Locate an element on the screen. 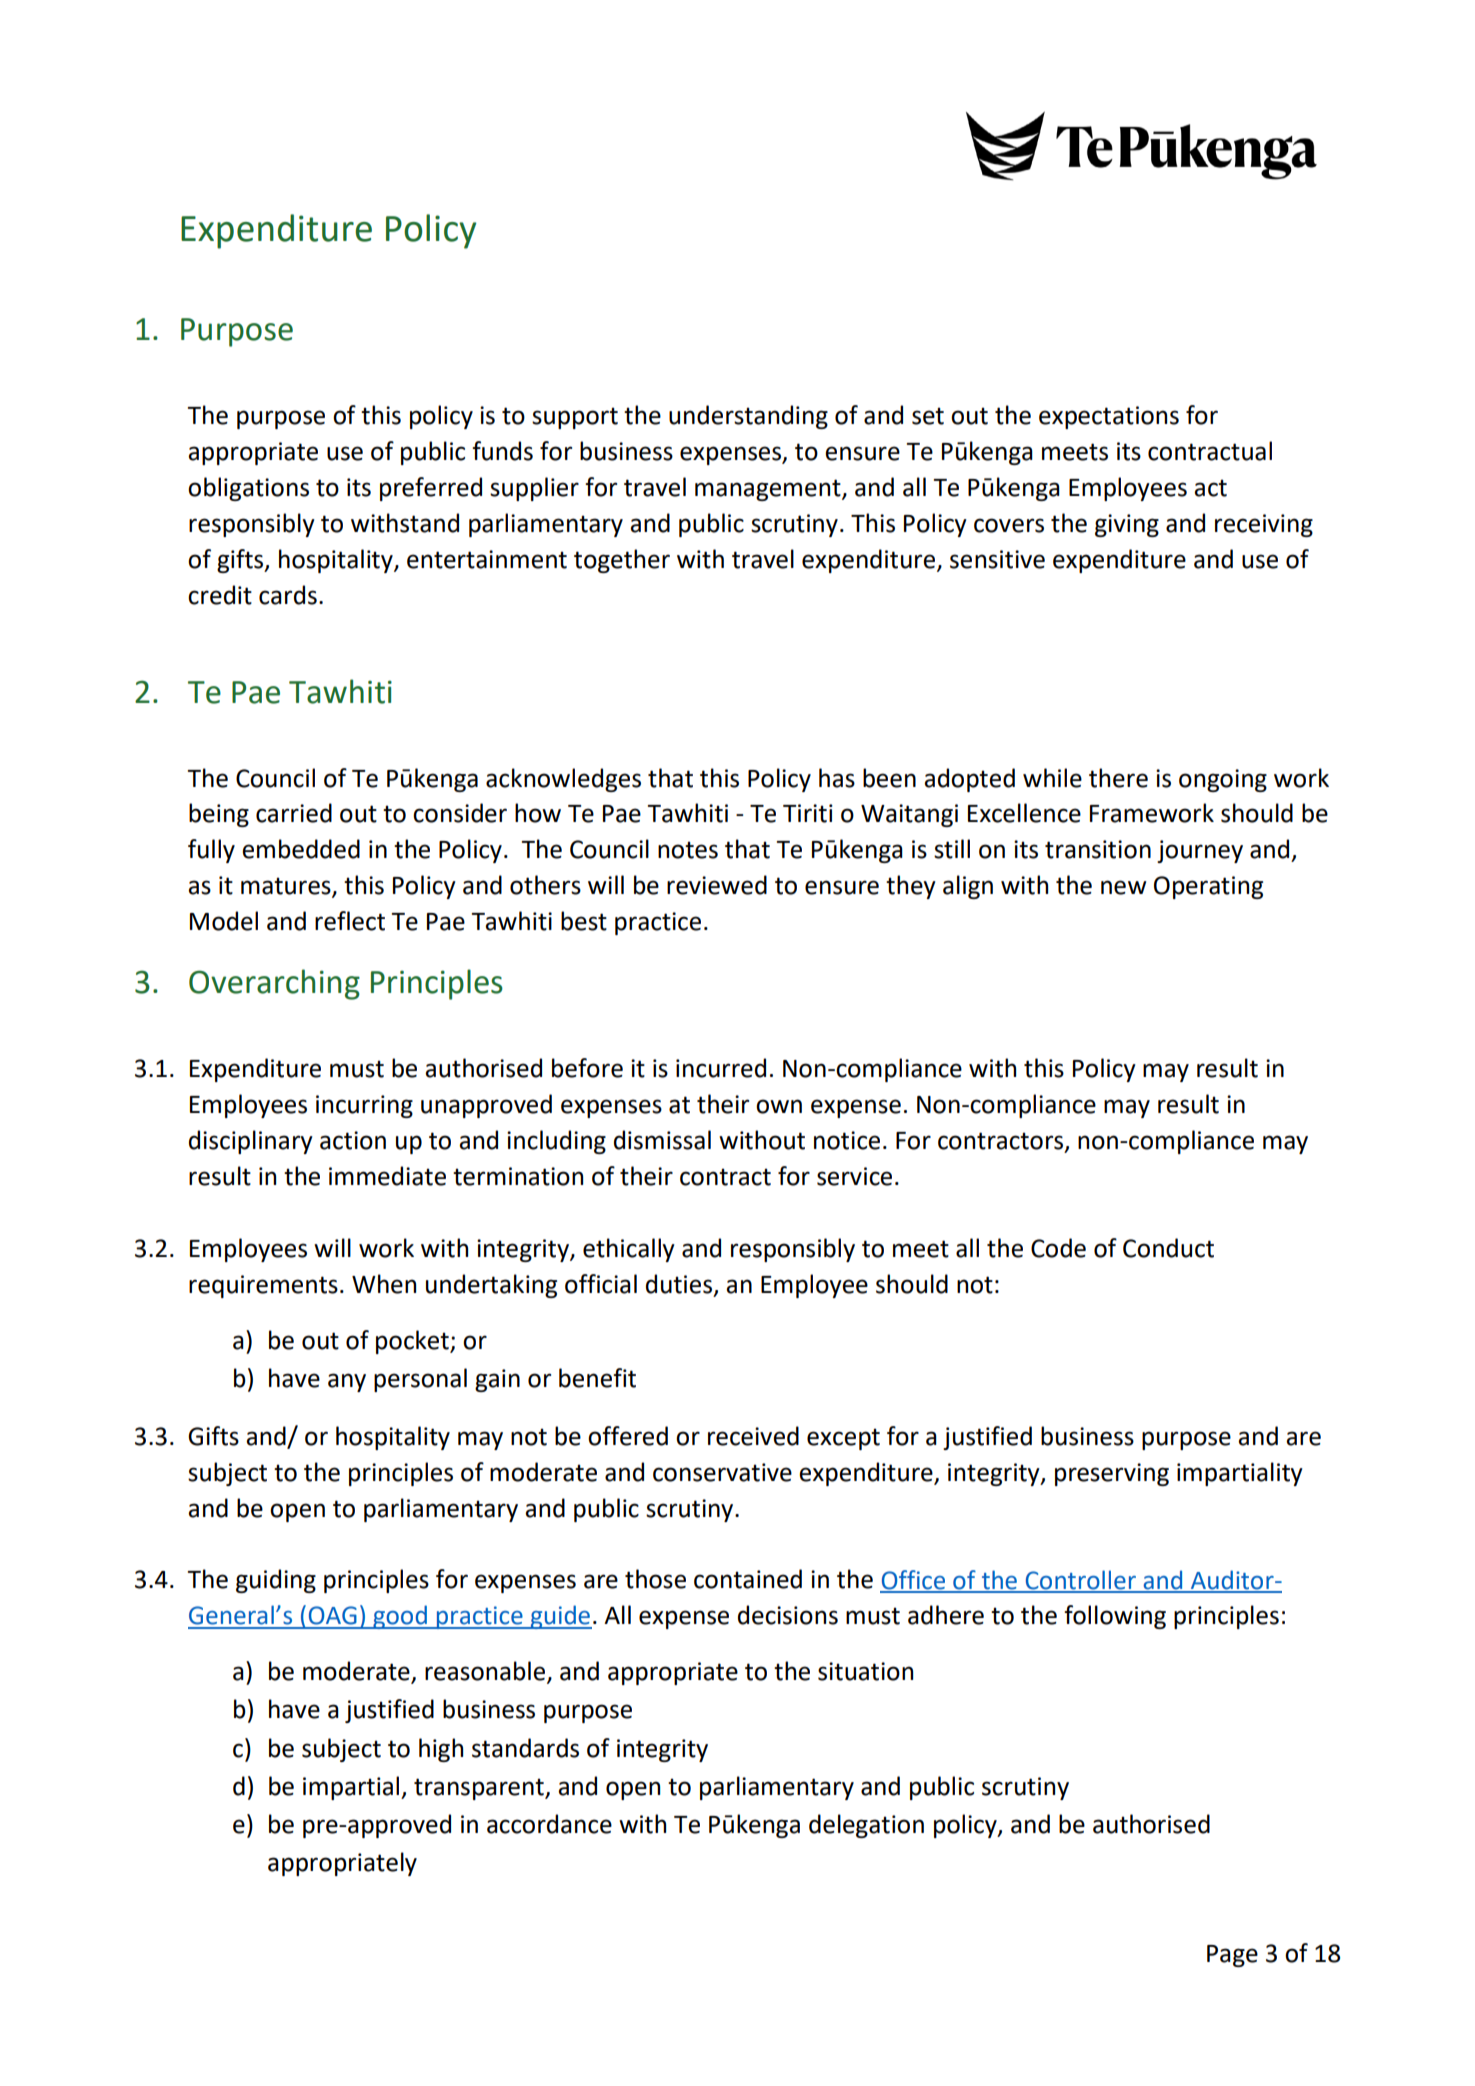  notes is located at coordinates (688, 850).
